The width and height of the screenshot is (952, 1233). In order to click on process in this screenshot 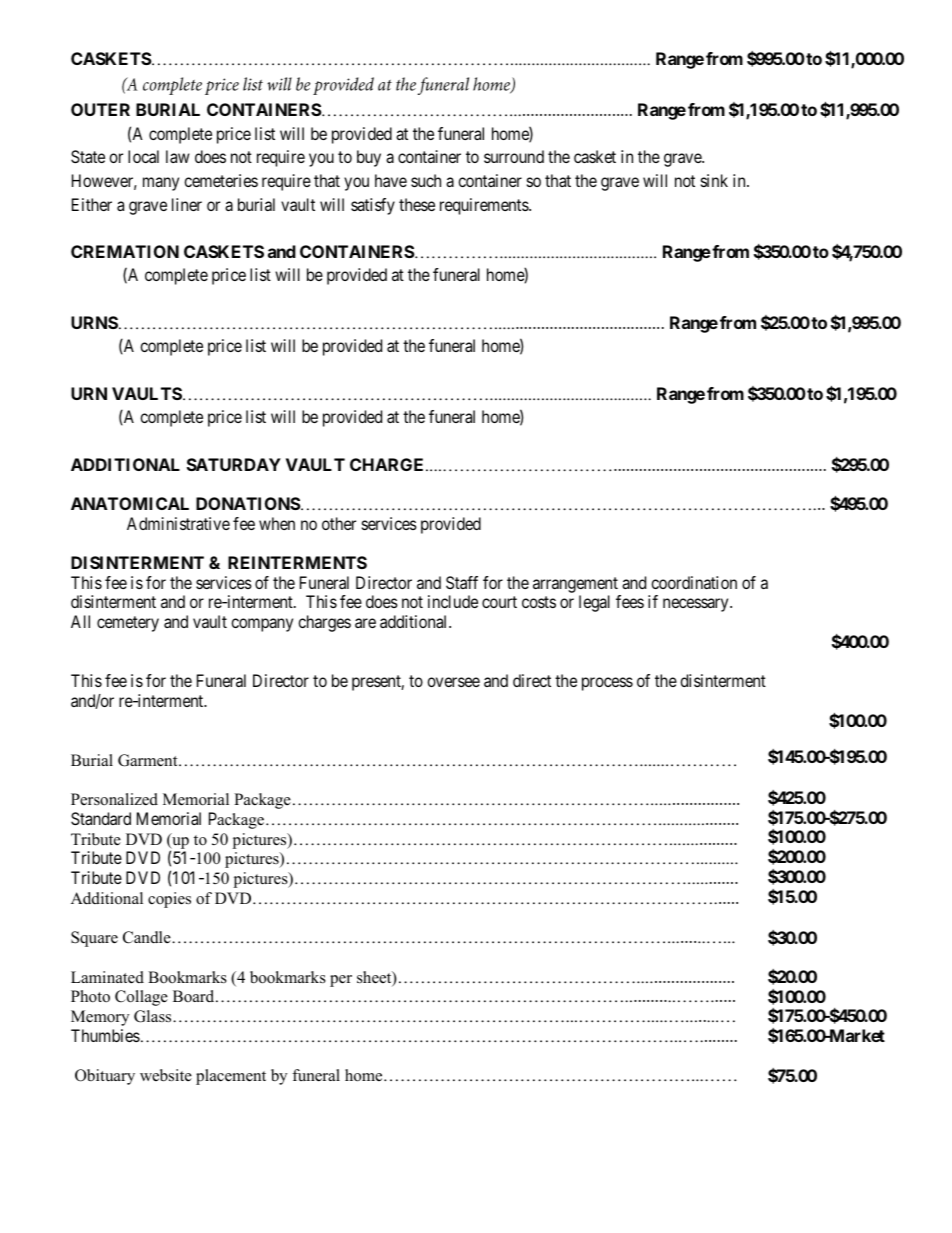, I will do `click(607, 684)`.
